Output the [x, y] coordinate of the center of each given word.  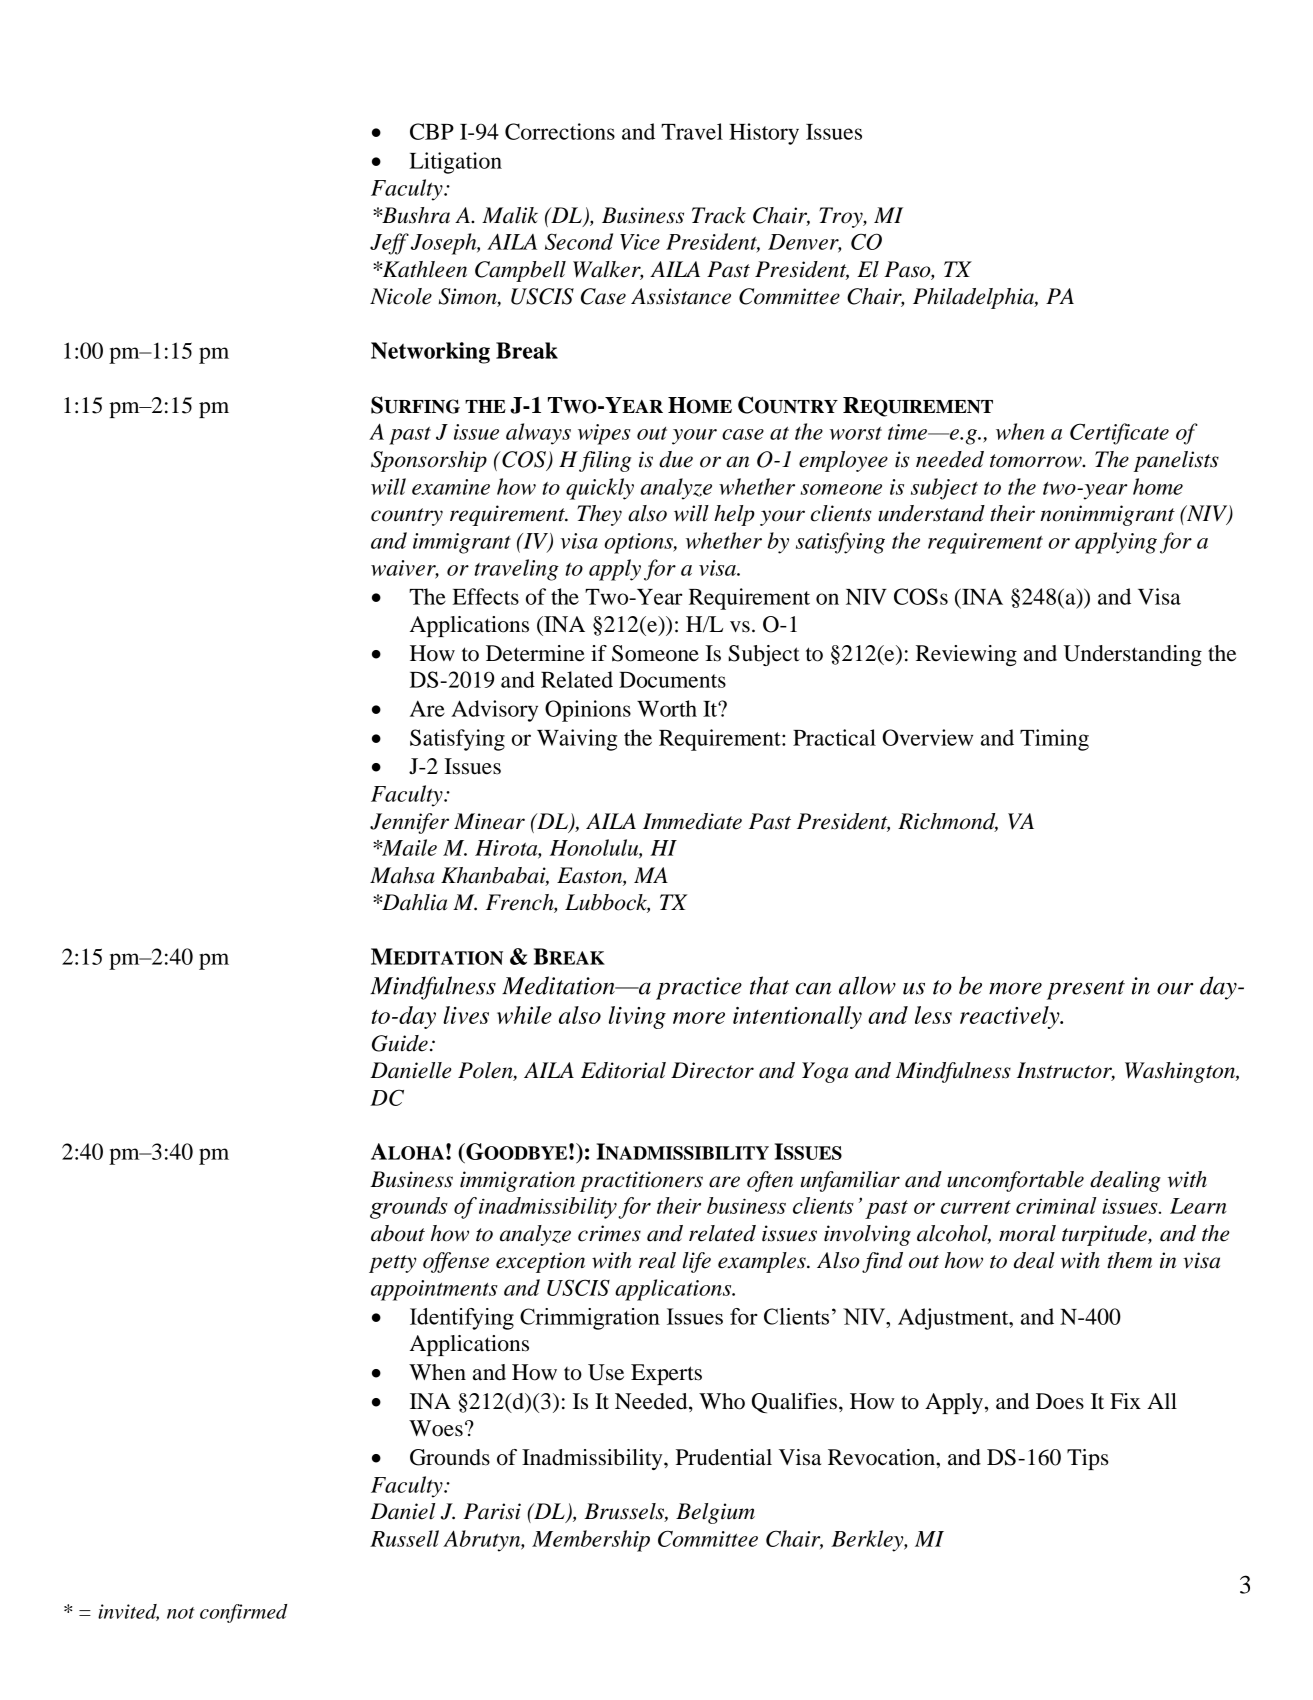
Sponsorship [429, 461]
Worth [667, 708]
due [676, 459]
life [697, 1262]
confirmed [244, 1613]
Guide [400, 1043]
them [1129, 1260]
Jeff [389, 244]
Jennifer [409, 823]
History [764, 134]
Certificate [1119, 434]
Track [719, 215]
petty [392, 1264]
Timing [1054, 740]
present [1086, 990]
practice [699, 988]
